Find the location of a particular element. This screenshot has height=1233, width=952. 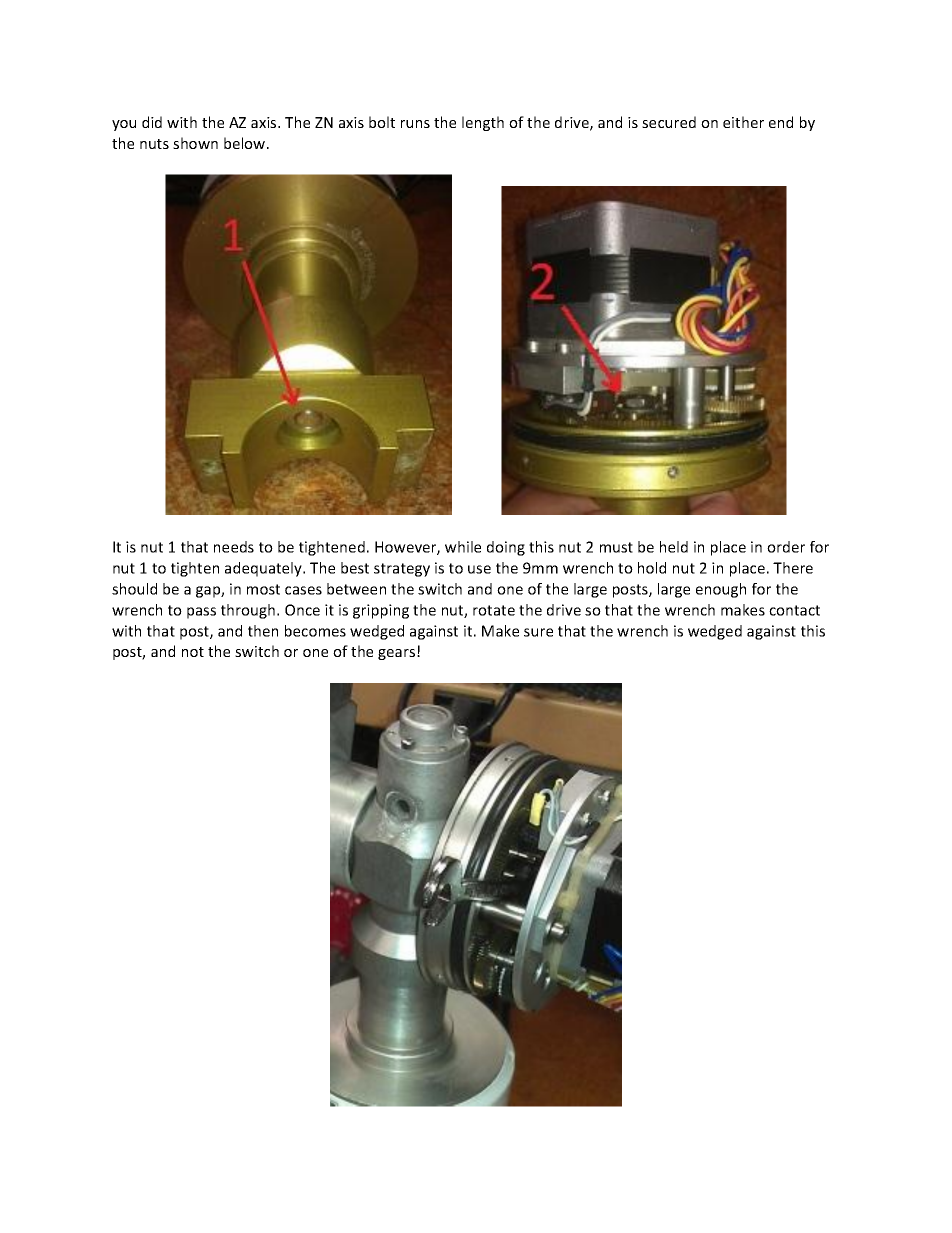

runs is located at coordinates (415, 124).
